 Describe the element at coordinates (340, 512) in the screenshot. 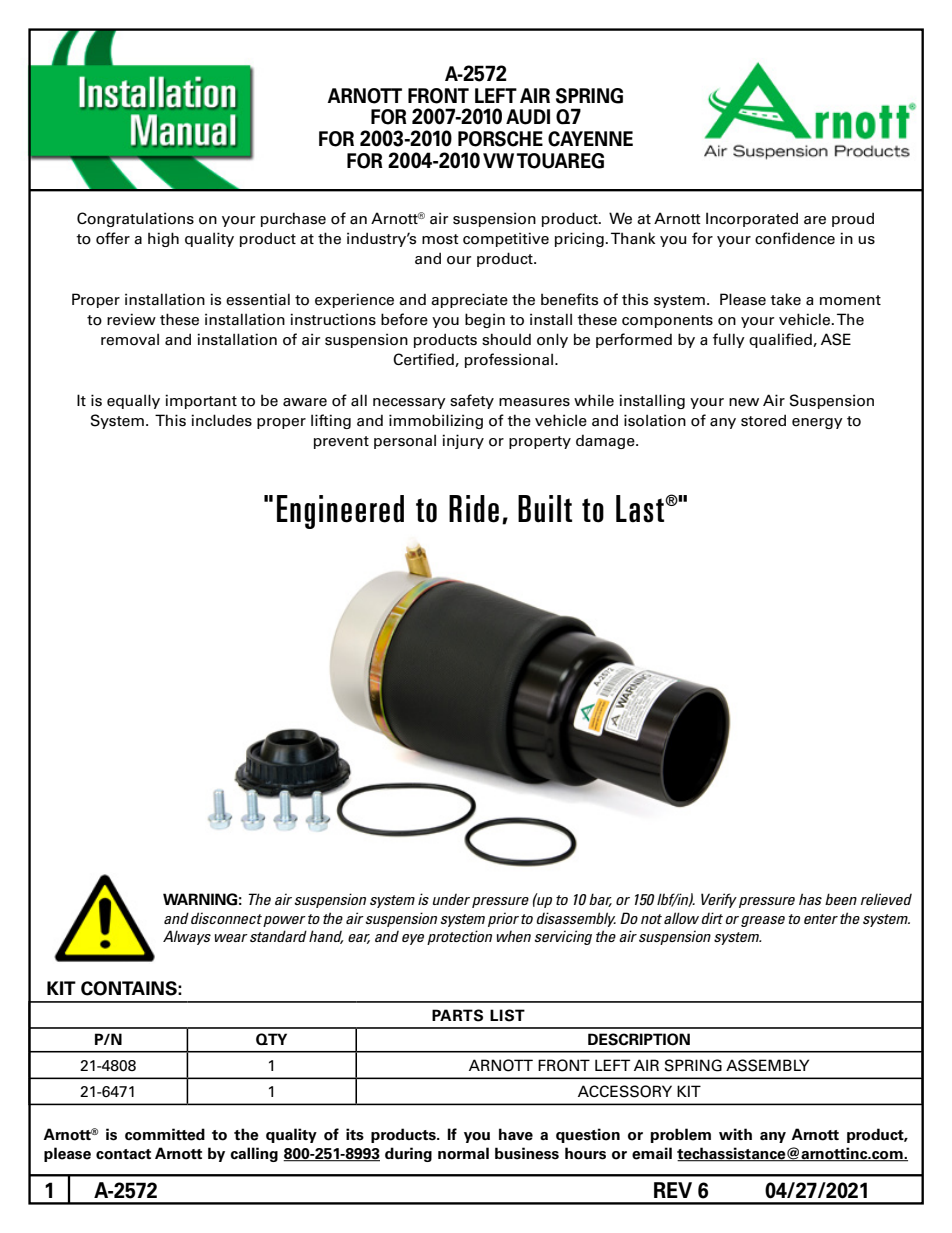

I see `Engineered` at that location.
